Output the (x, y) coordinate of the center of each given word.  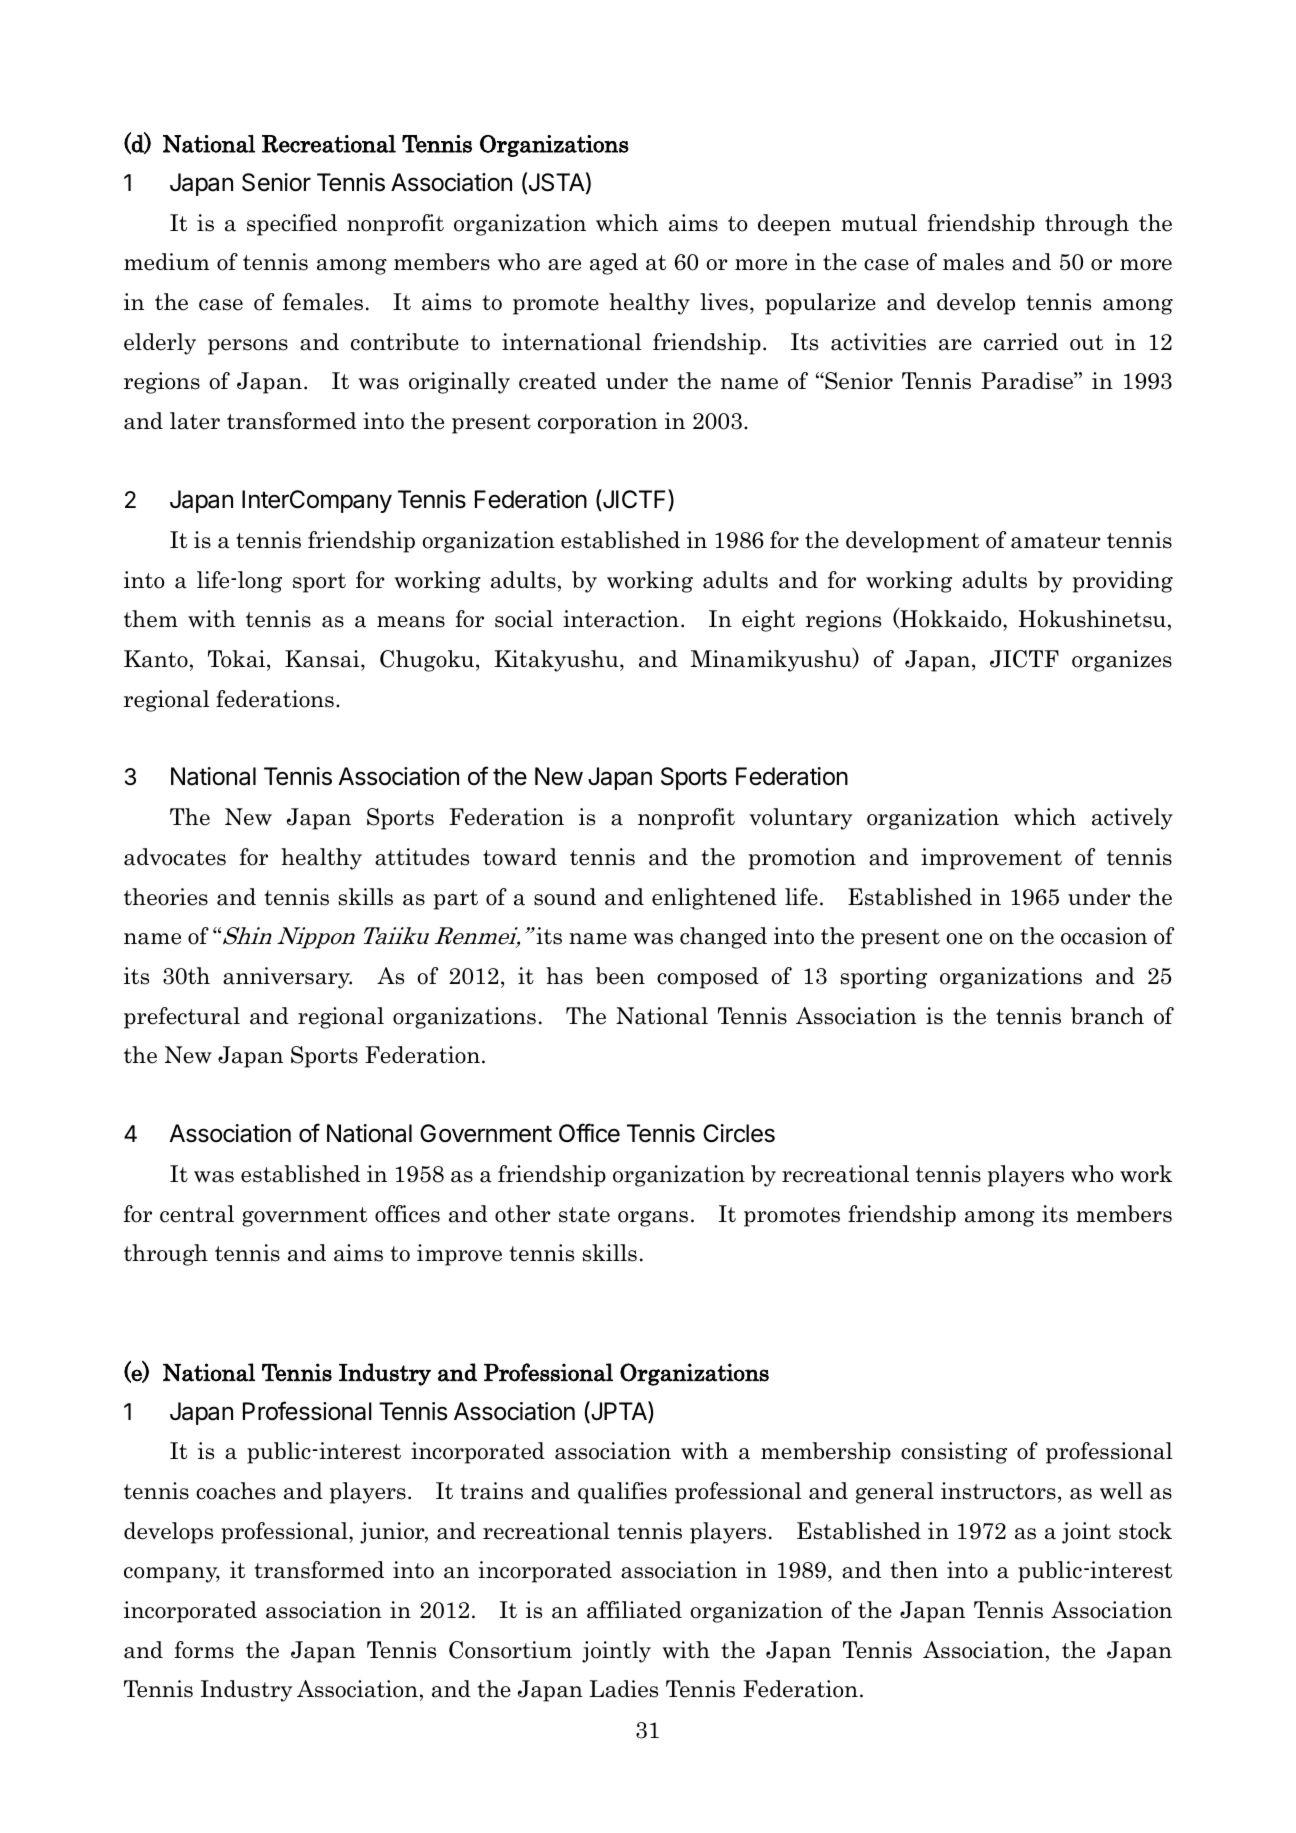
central (197, 1214)
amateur (1056, 541)
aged (614, 264)
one (964, 939)
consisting (954, 1453)
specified (292, 225)
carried (1021, 342)
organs (653, 1219)
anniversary (287, 978)
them (151, 619)
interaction (621, 619)
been (620, 976)
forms (204, 1650)
